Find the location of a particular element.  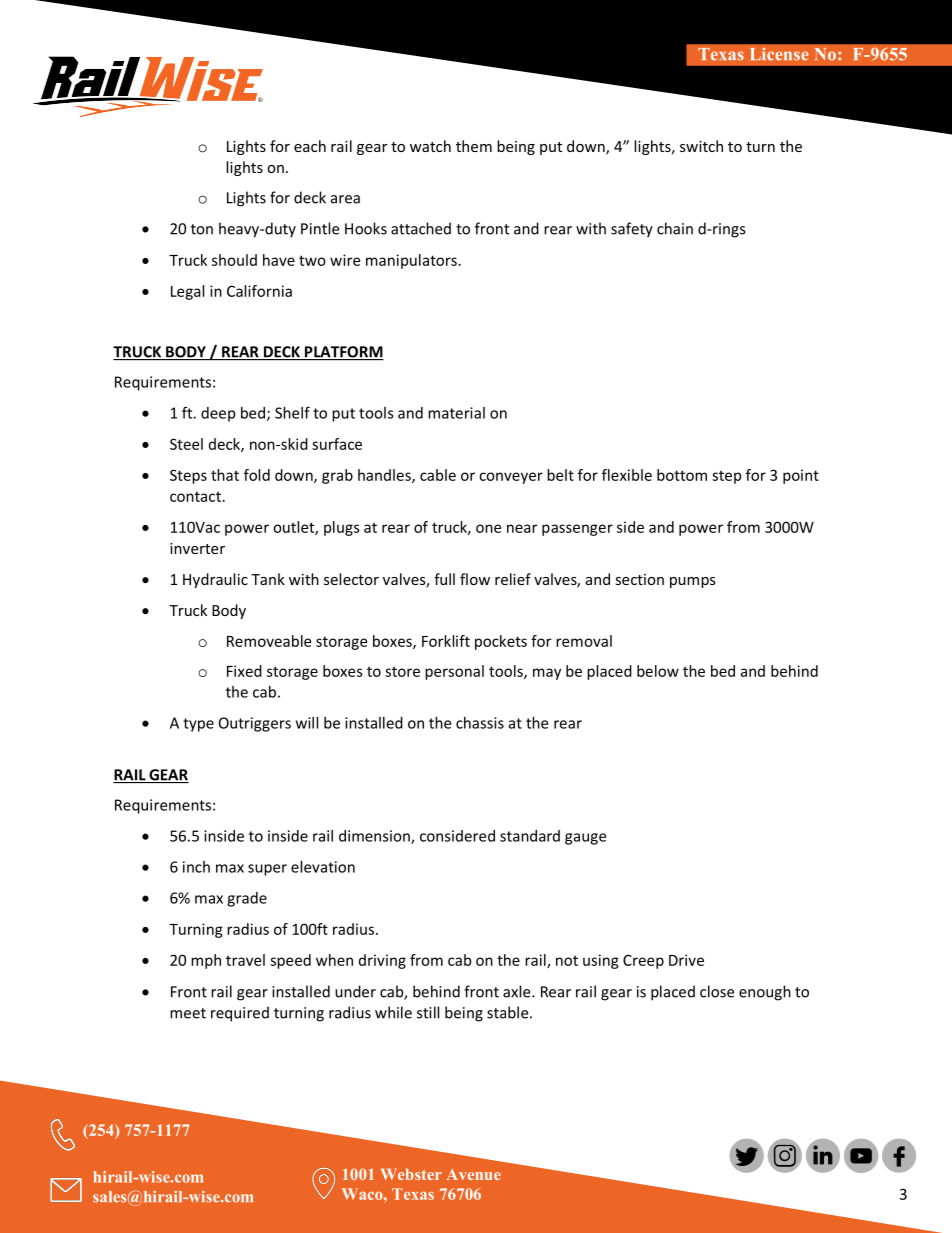

below is located at coordinates (658, 671).
